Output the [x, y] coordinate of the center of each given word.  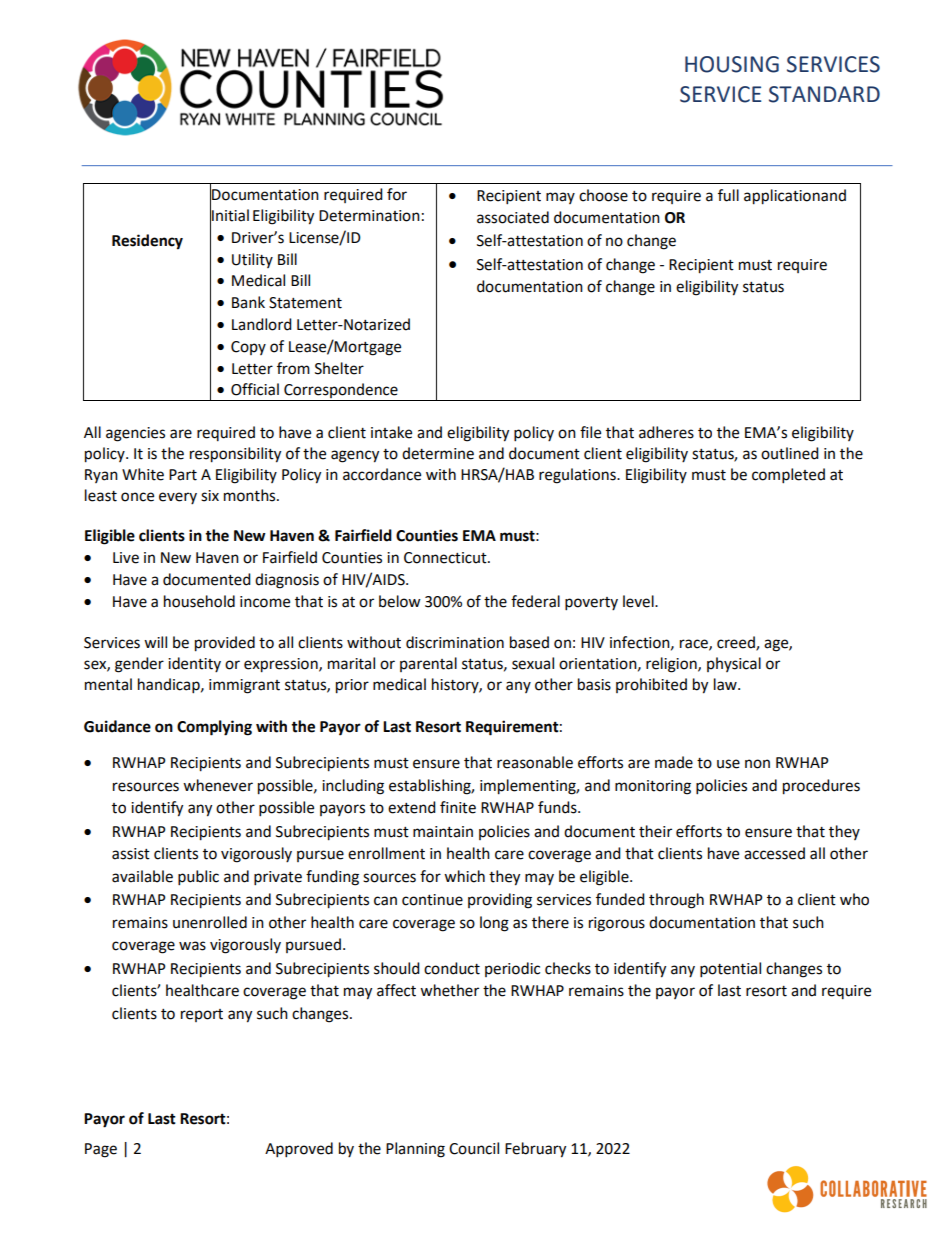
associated [513, 217]
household [199, 601]
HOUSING [732, 64]
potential [730, 970]
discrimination [455, 642]
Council [474, 1148]
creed [737, 643]
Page [101, 1150]
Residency [147, 242]
